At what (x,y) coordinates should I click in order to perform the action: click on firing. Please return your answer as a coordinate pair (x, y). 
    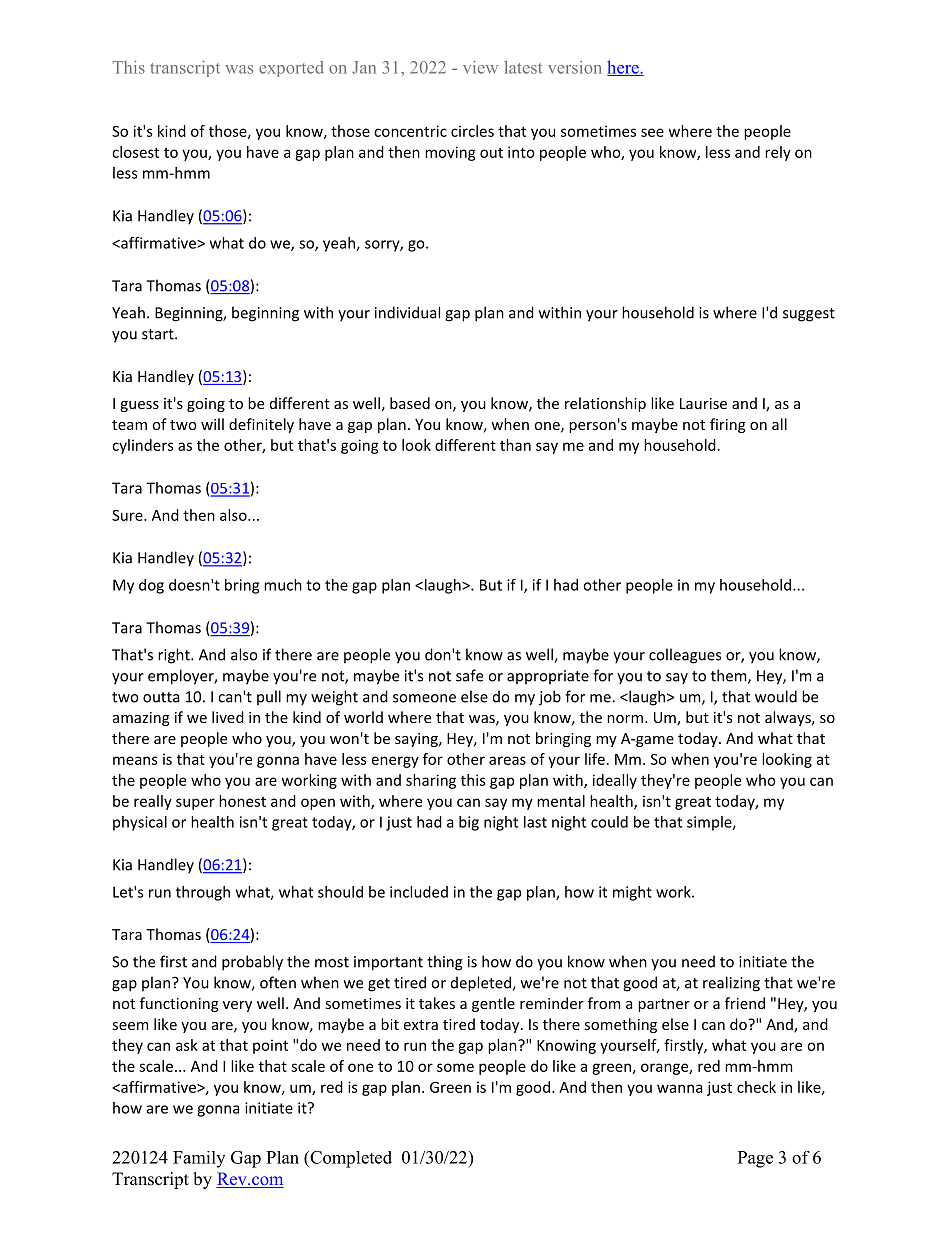
    Looking at the image, I should click on (728, 425).
